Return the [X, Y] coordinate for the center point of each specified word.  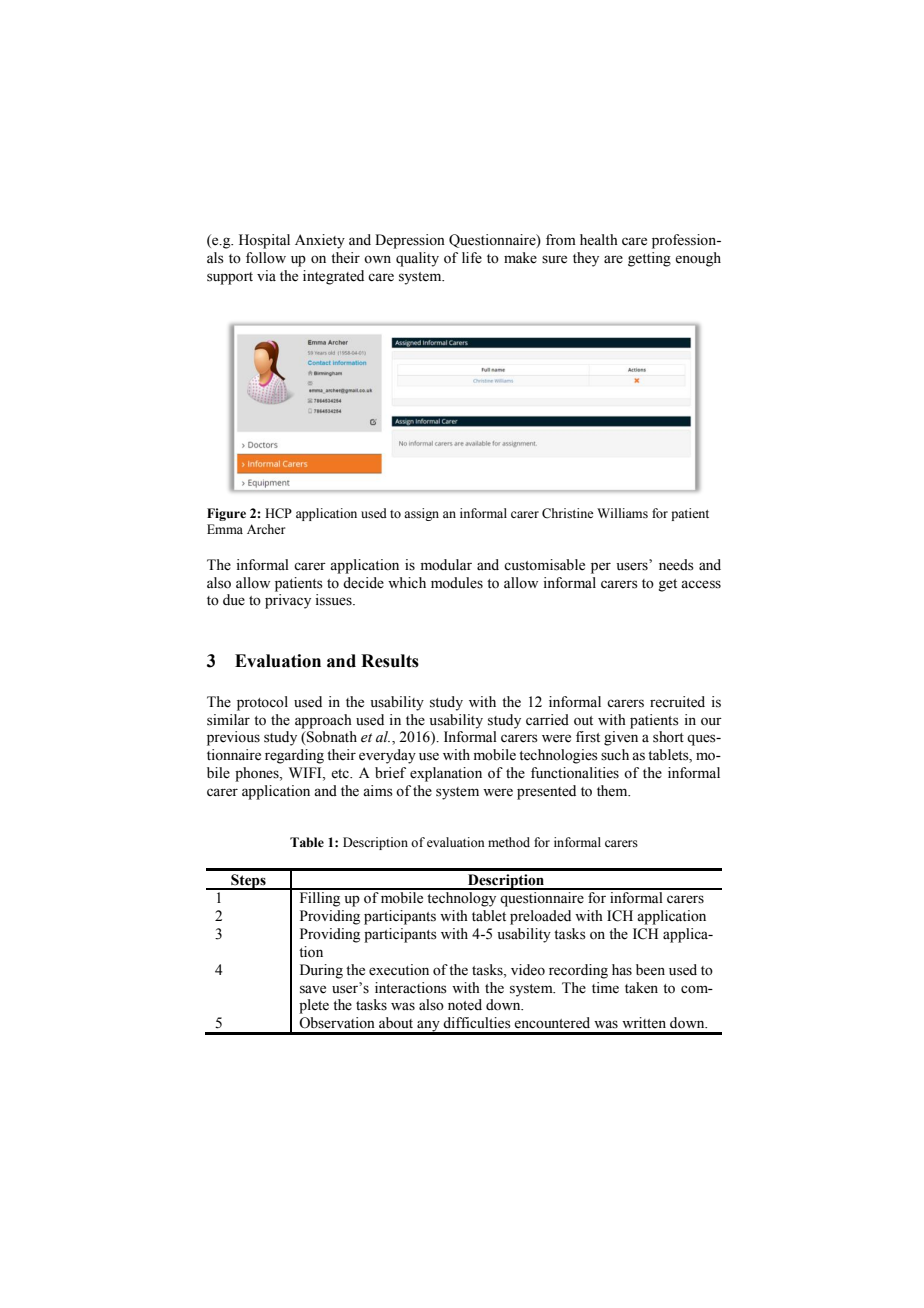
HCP [278, 513]
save [313, 989]
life [472, 258]
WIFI [306, 774]
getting [649, 259]
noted [465, 1005]
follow [266, 258]
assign [421, 514]
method [509, 842]
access [701, 584]
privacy [288, 601]
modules [457, 583]
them [613, 791]
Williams [622, 513]
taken [641, 988]
